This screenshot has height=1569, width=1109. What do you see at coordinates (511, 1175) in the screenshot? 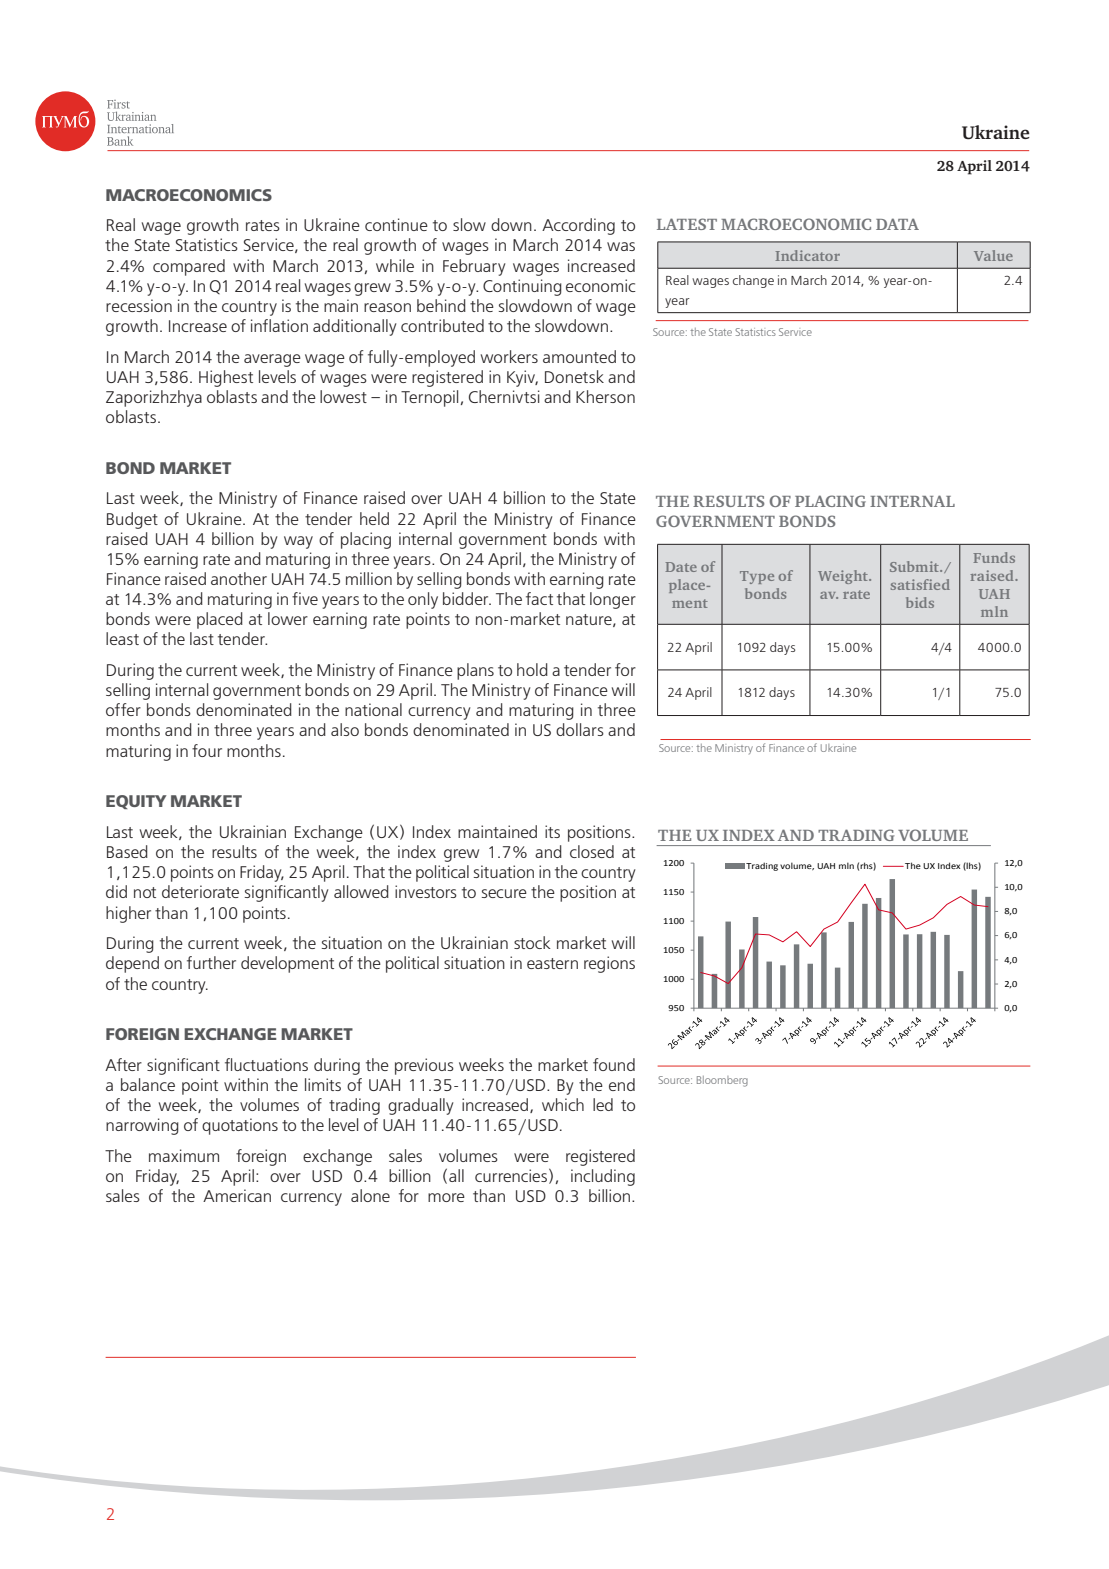
I see `currencies` at bounding box center [511, 1175].
